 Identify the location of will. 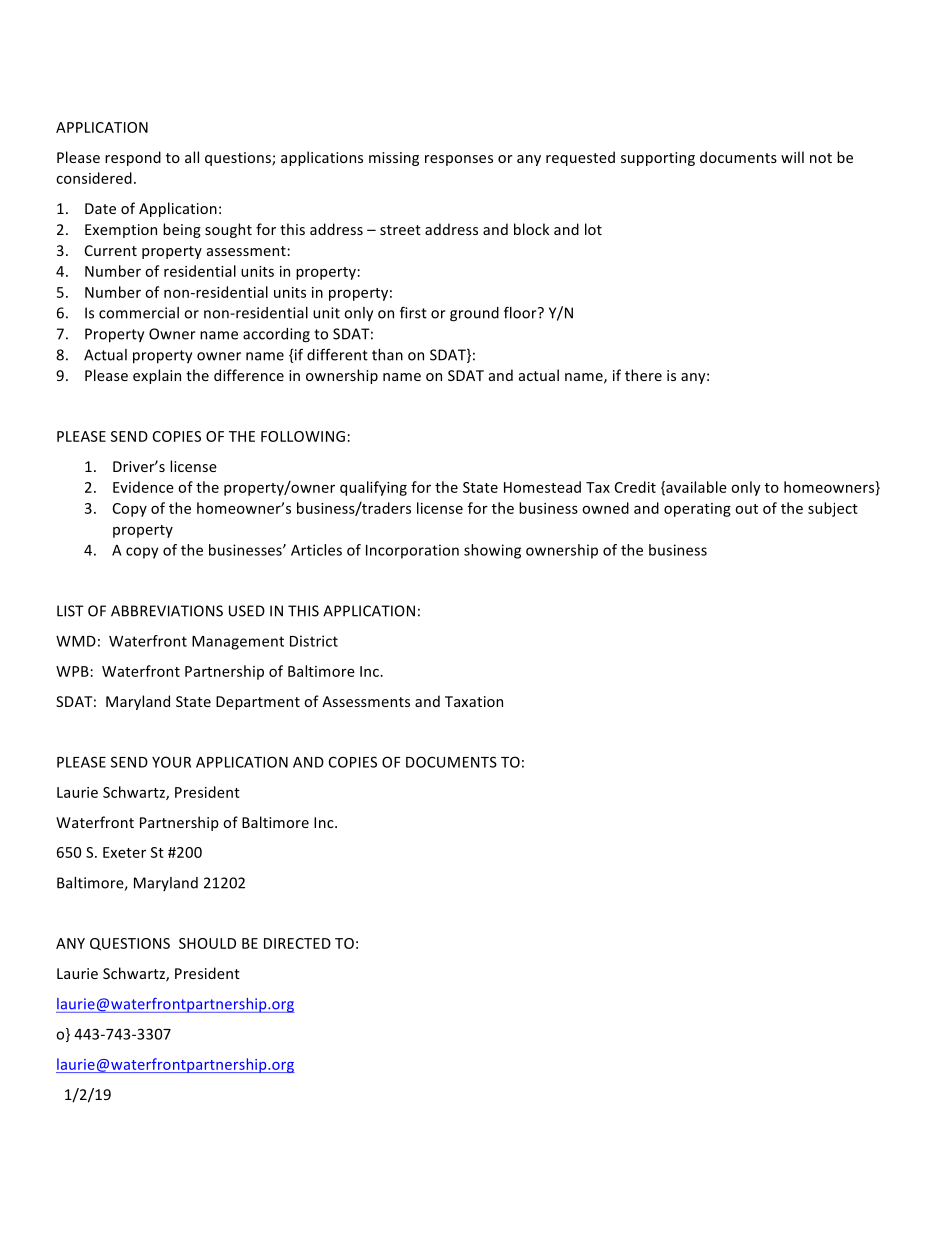
(792, 157).
